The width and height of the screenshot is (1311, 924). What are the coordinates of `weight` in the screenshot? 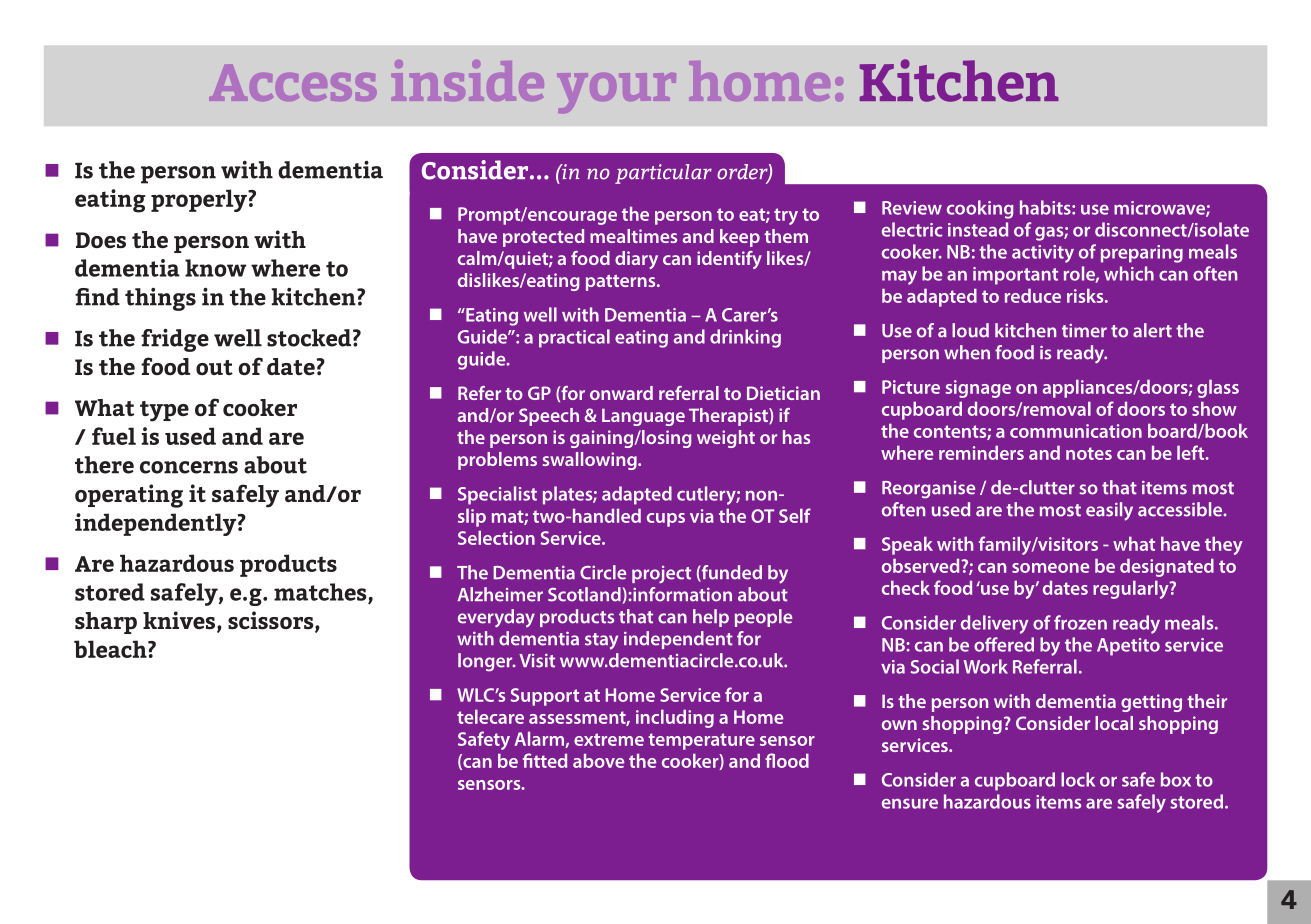 It's located at (726, 439).
